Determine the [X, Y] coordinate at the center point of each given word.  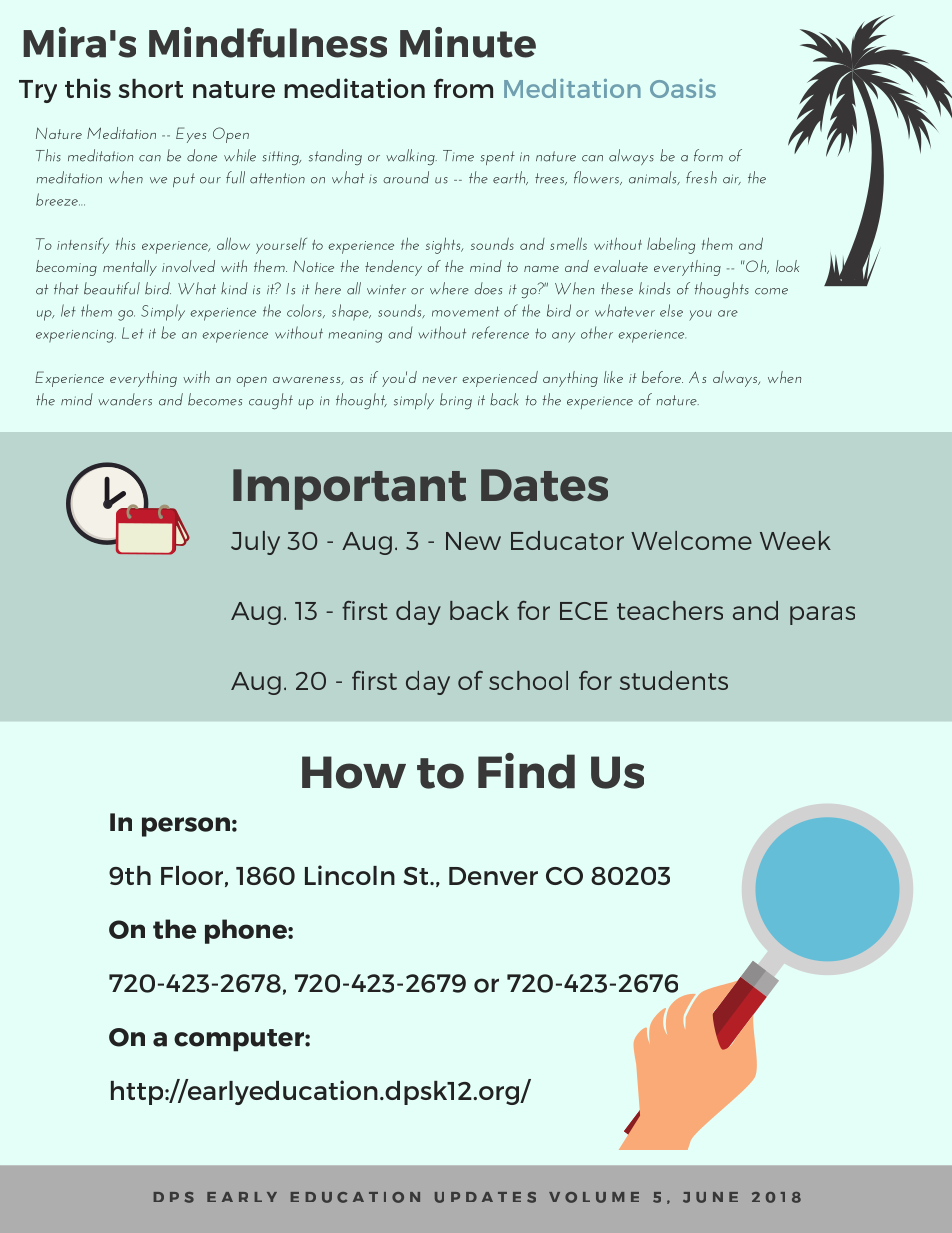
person [186, 827]
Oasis [683, 88]
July [255, 543]
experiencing [76, 336]
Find [526, 771]
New [473, 541]
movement [465, 311]
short [151, 88]
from [463, 88]
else [671, 310]
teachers [670, 610]
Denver [493, 876]
